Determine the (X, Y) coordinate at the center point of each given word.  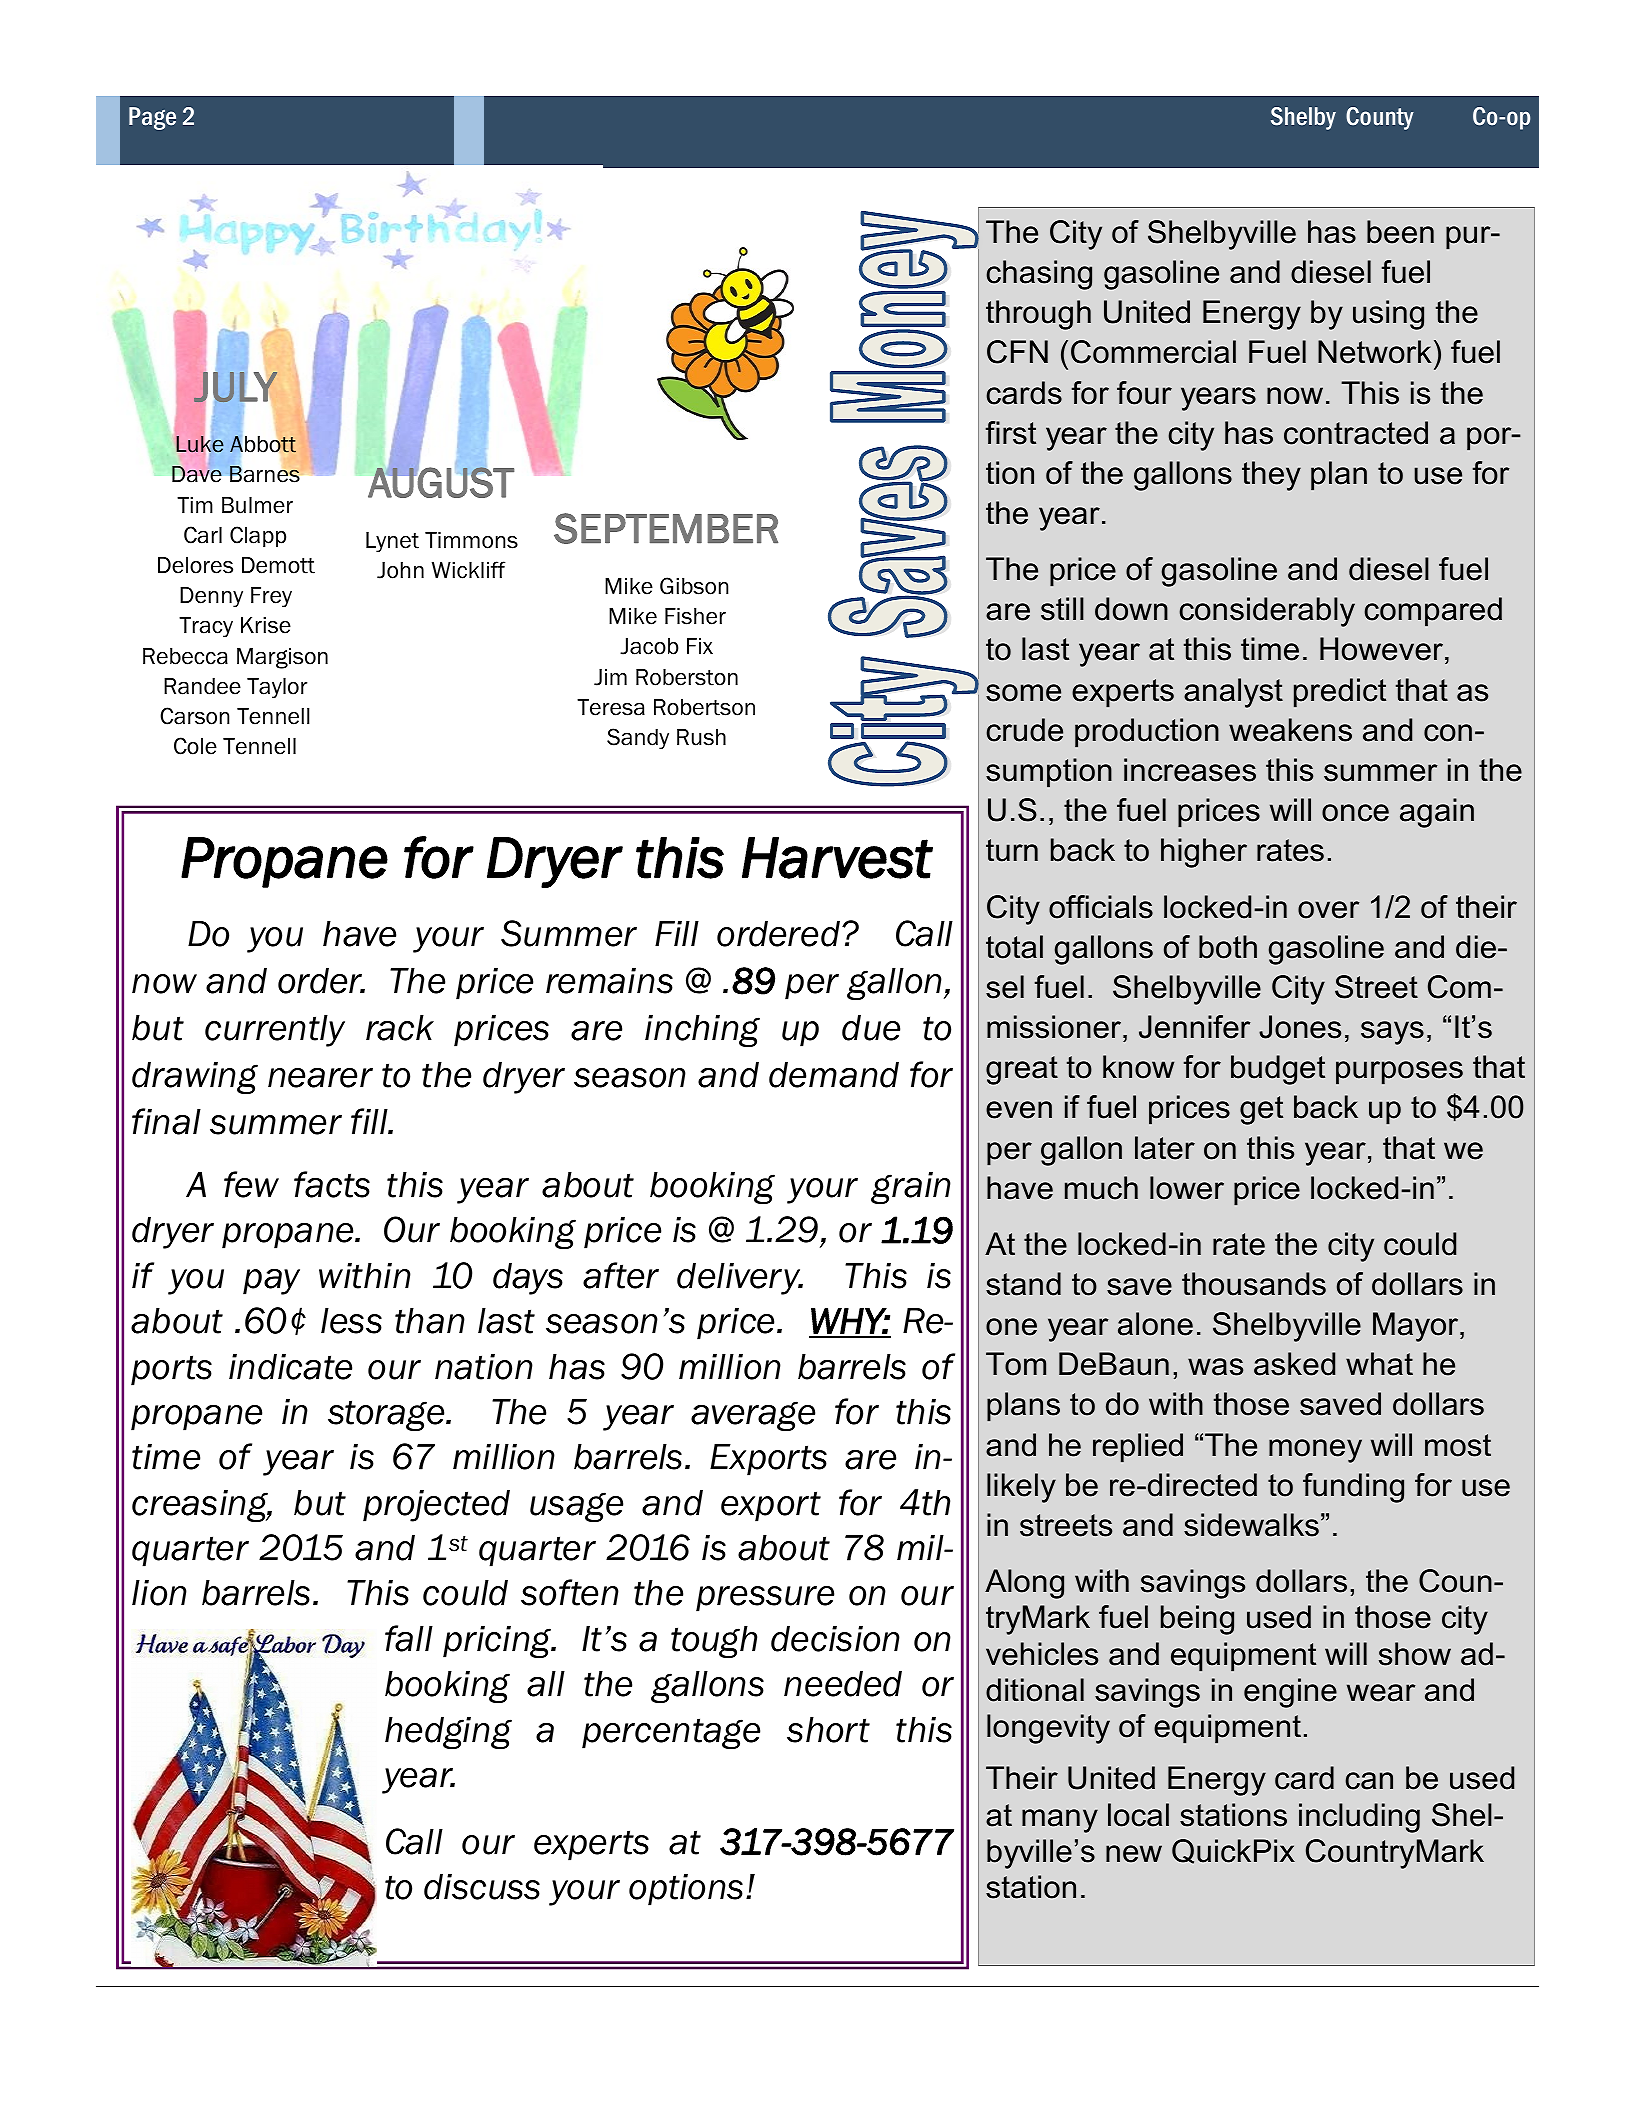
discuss (482, 1887)
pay (271, 1282)
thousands (1254, 1284)
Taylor (277, 688)
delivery (740, 1279)
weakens (1290, 730)
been (1400, 232)
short (828, 1730)
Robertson (704, 707)
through (1038, 315)
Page (152, 118)
